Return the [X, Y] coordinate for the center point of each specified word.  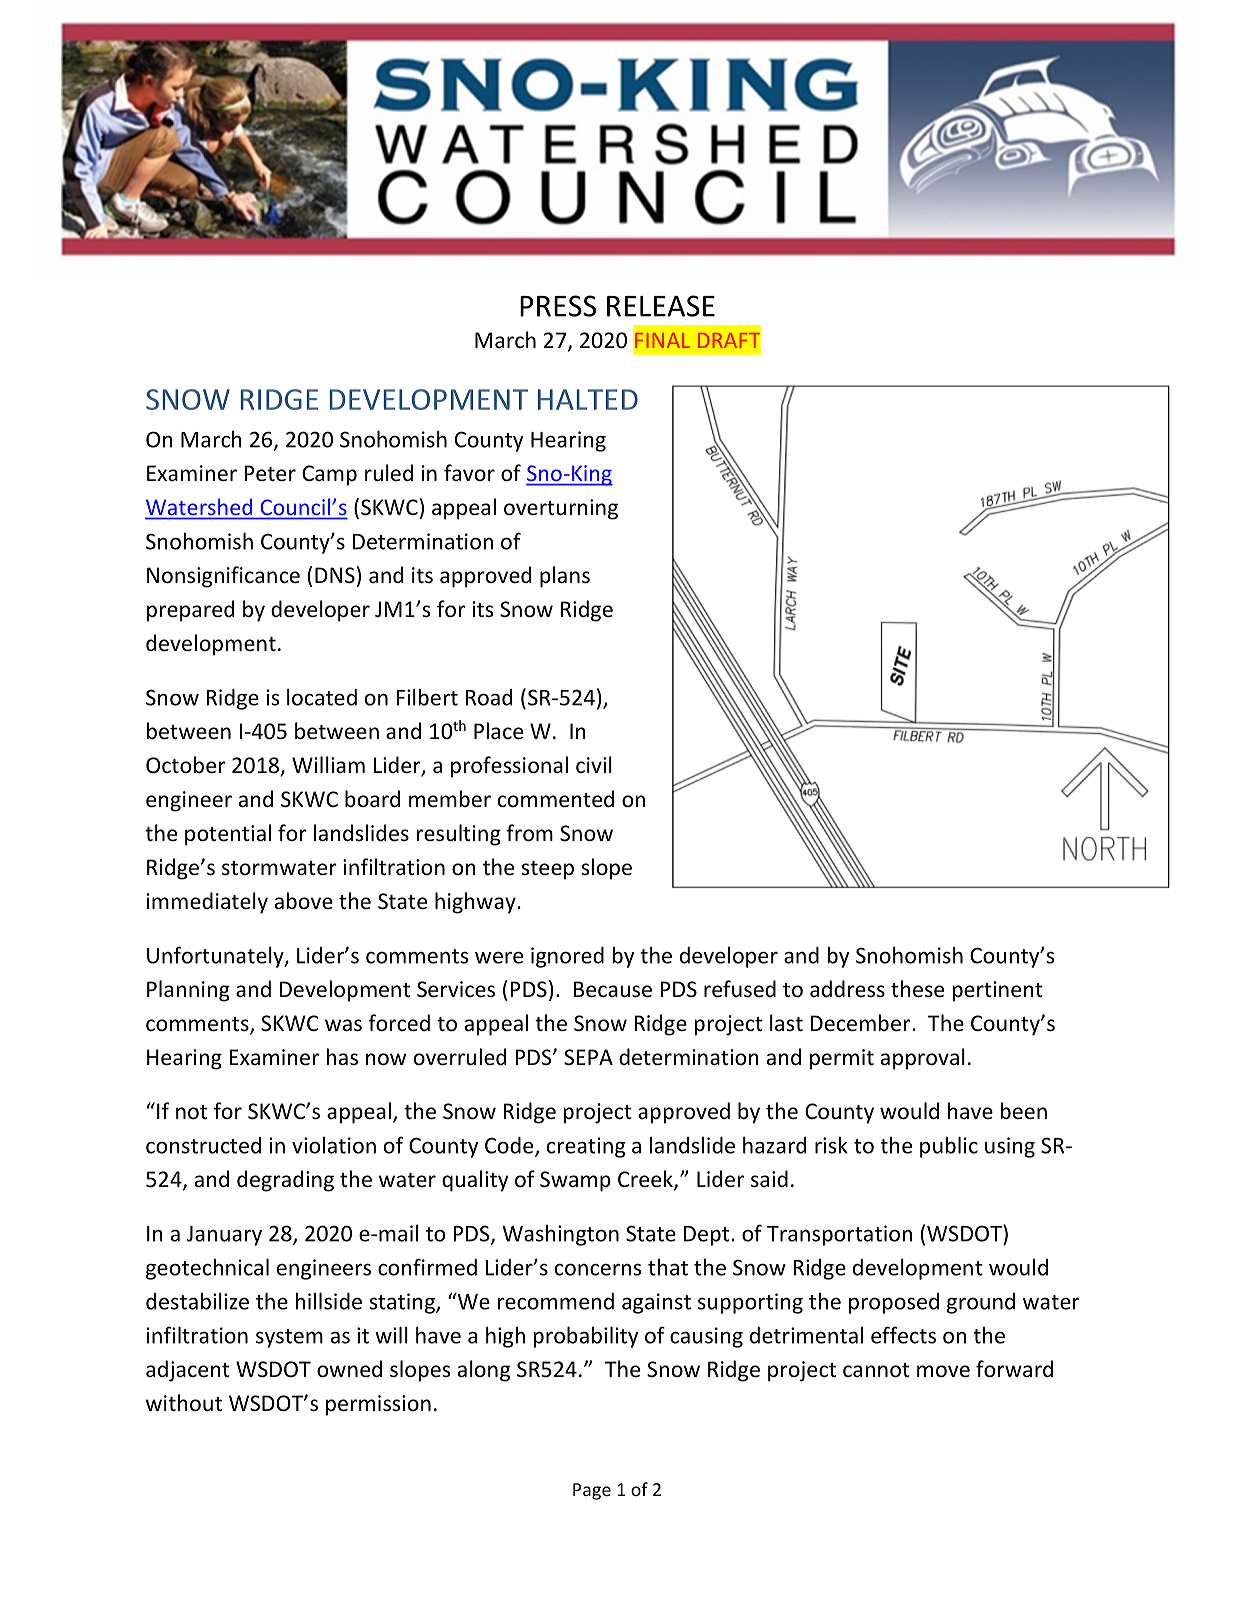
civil [594, 764]
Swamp [575, 1181]
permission [378, 1405]
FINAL [662, 340]
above [304, 900]
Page [592, 1491]
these [917, 989]
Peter [270, 473]
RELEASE [661, 306]
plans [565, 577]
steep [547, 870]
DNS [335, 575]
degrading [285, 1181]
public [949, 1147]
